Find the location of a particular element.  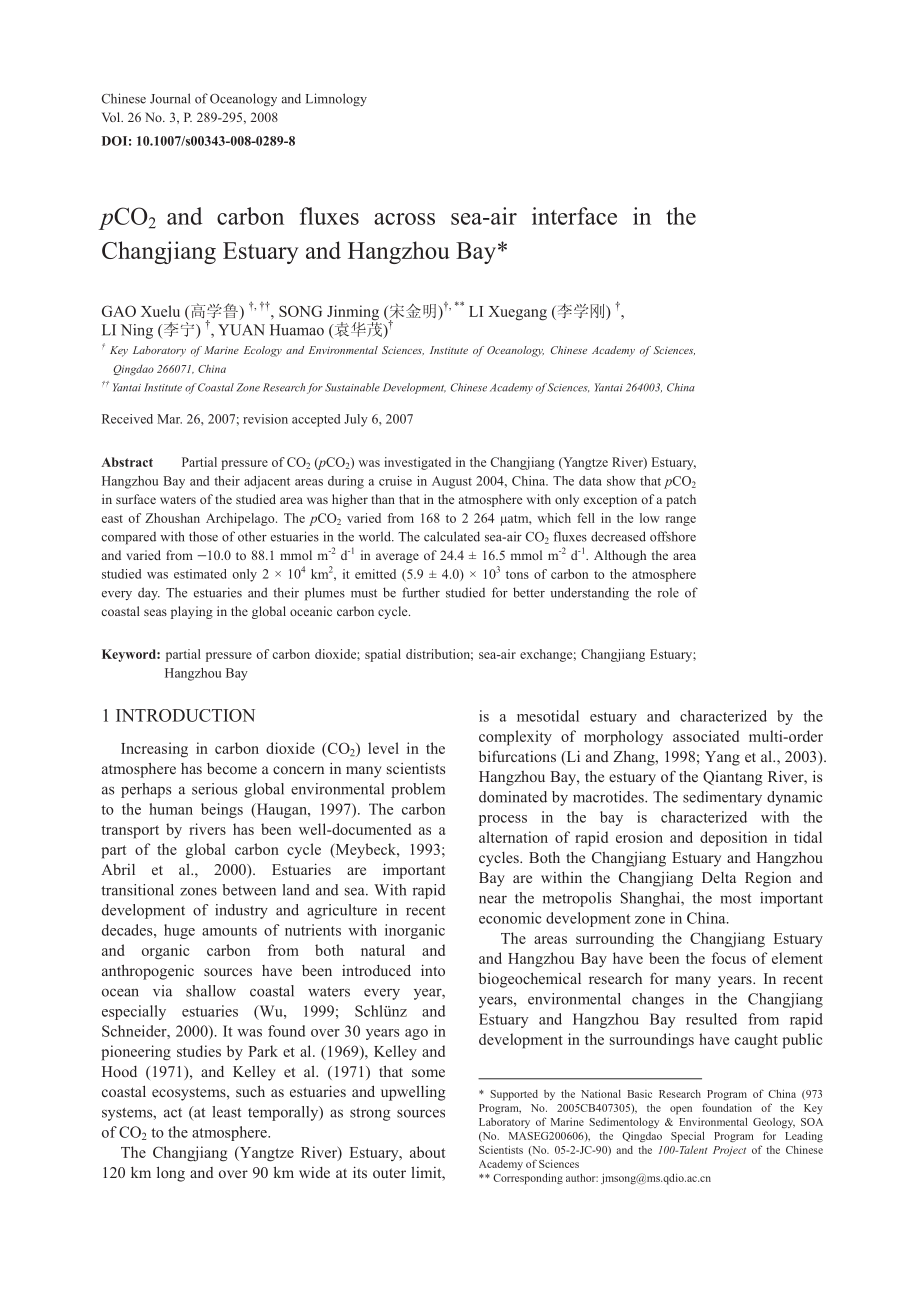

further is located at coordinates (421, 592).
